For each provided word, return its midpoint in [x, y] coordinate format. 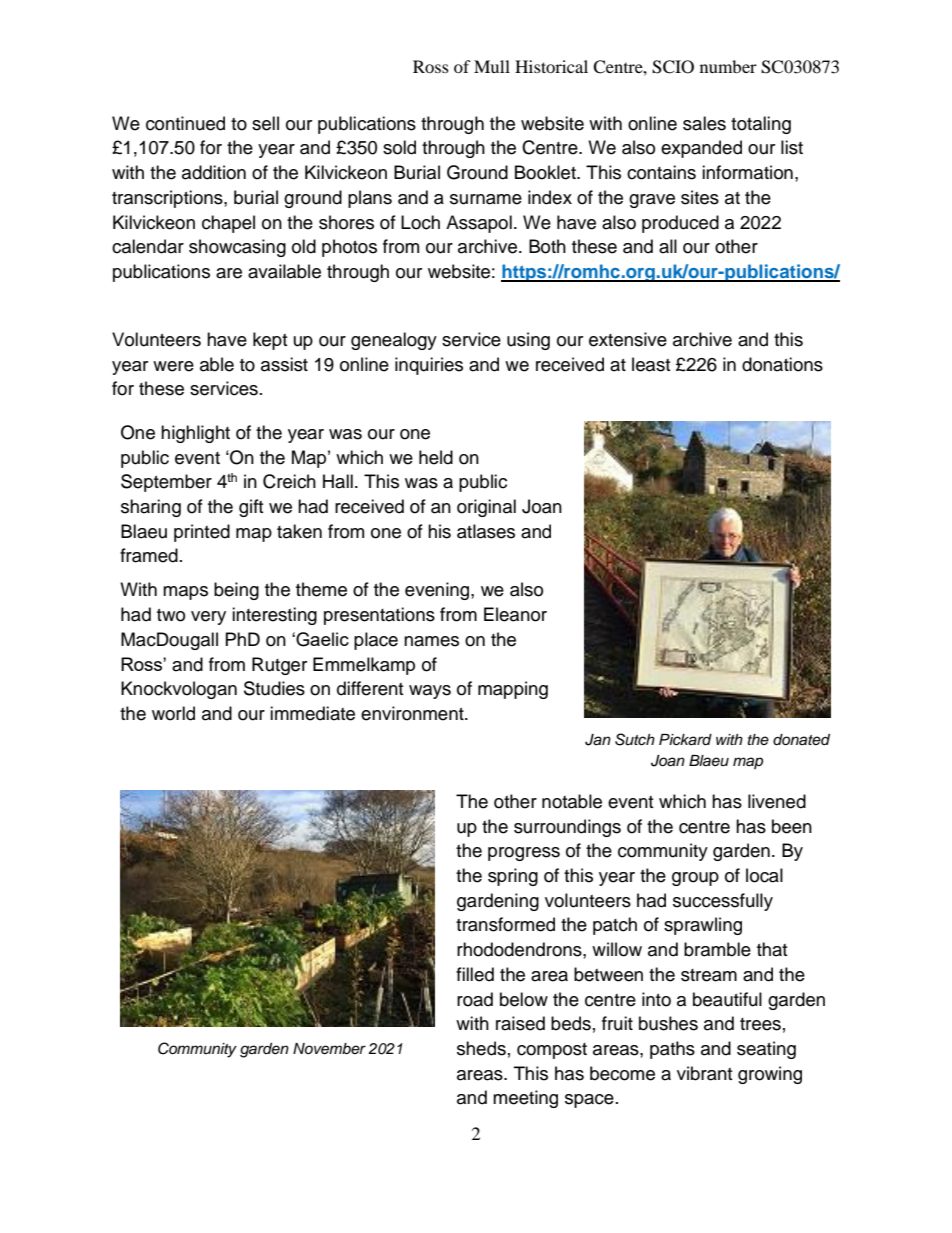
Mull [492, 66]
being [236, 591]
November [329, 1049]
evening [438, 591]
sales [704, 123]
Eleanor [515, 614]
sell [265, 123]
